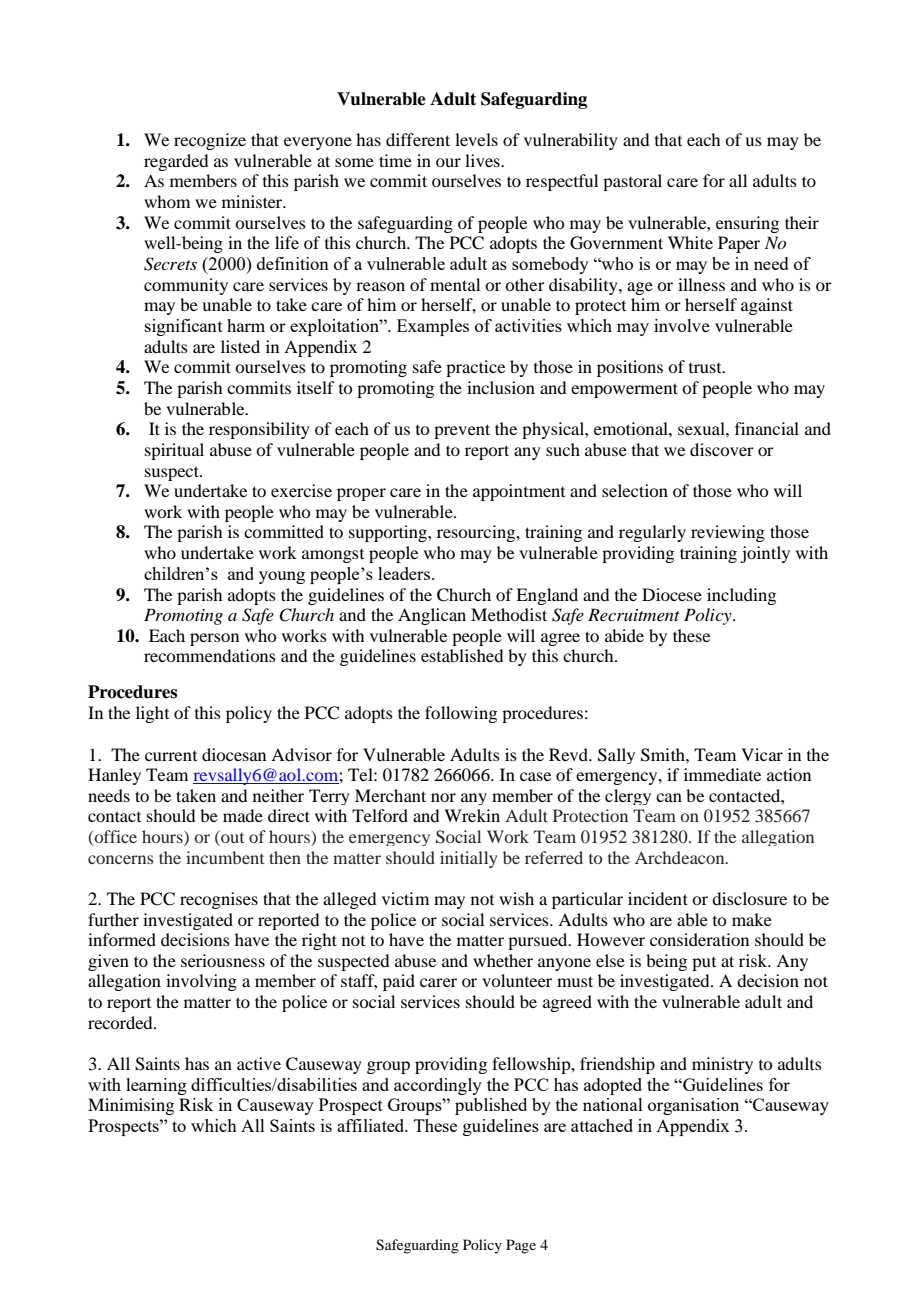  I want to click on Page, so click(521, 1246).
